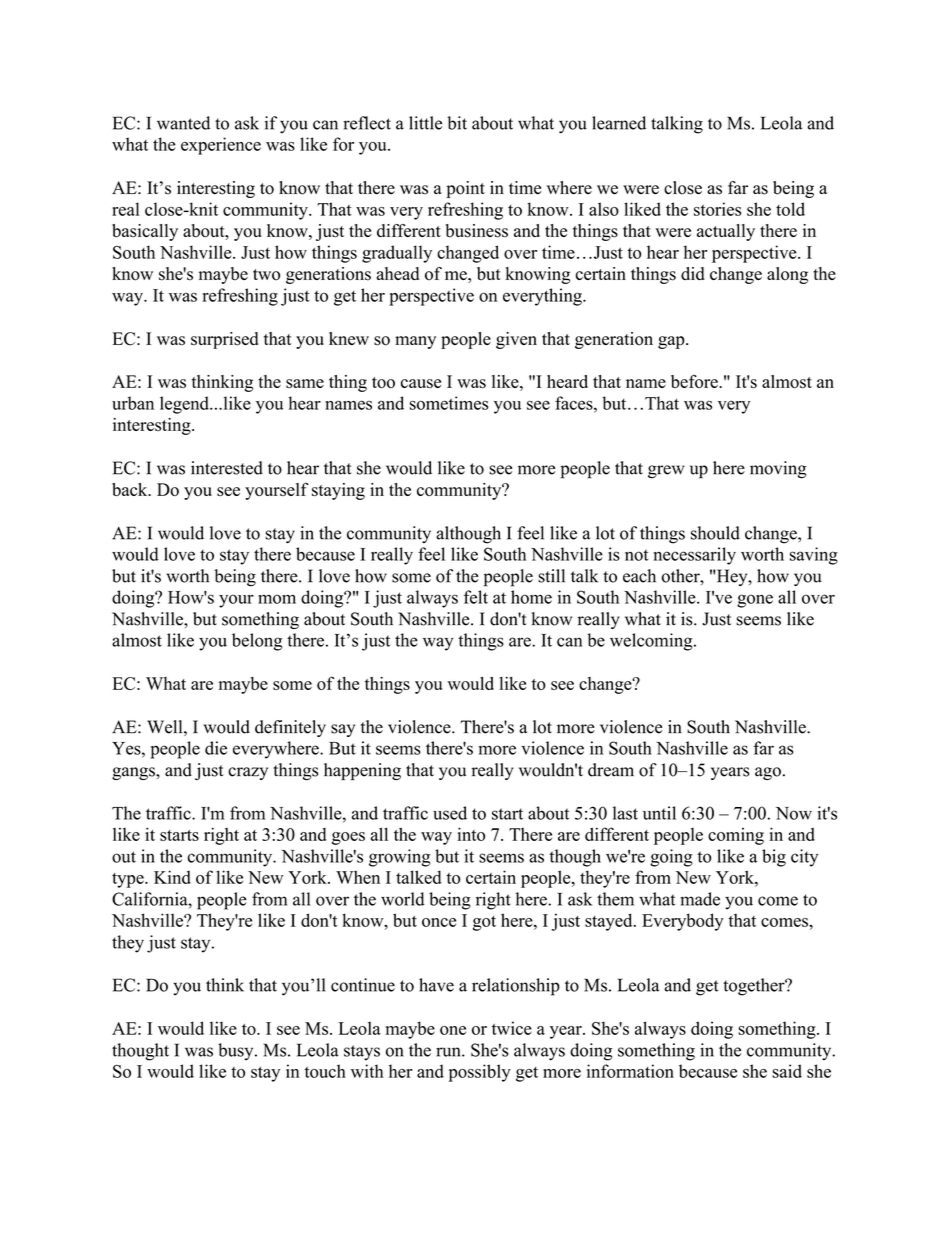 The width and height of the screenshot is (952, 1233). I want to click on experience, so click(221, 146).
